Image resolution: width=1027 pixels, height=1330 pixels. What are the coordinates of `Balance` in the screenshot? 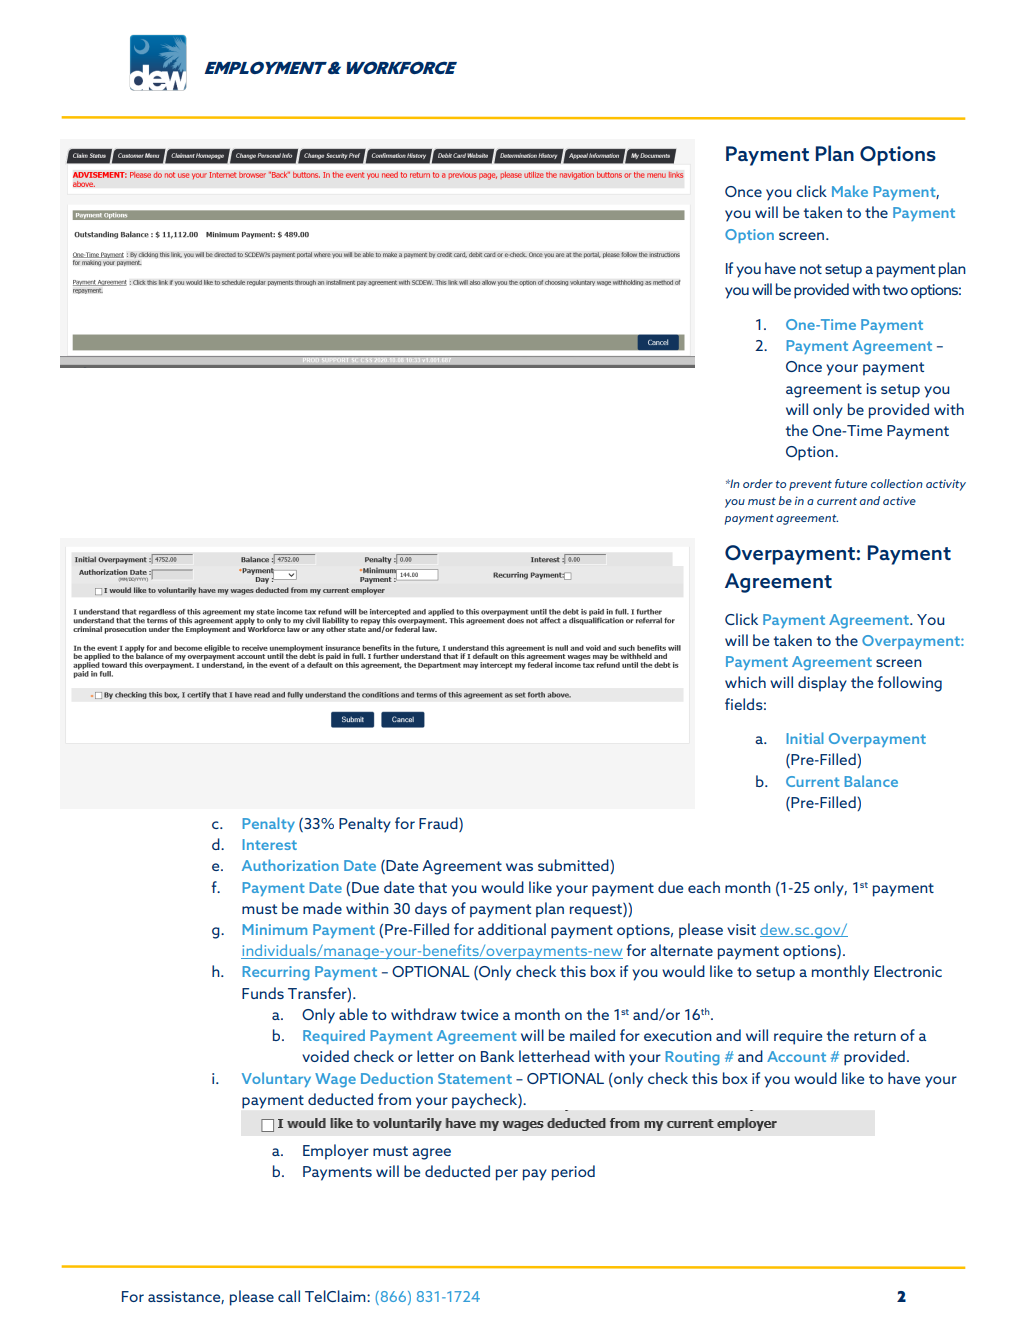 It's located at (871, 781).
